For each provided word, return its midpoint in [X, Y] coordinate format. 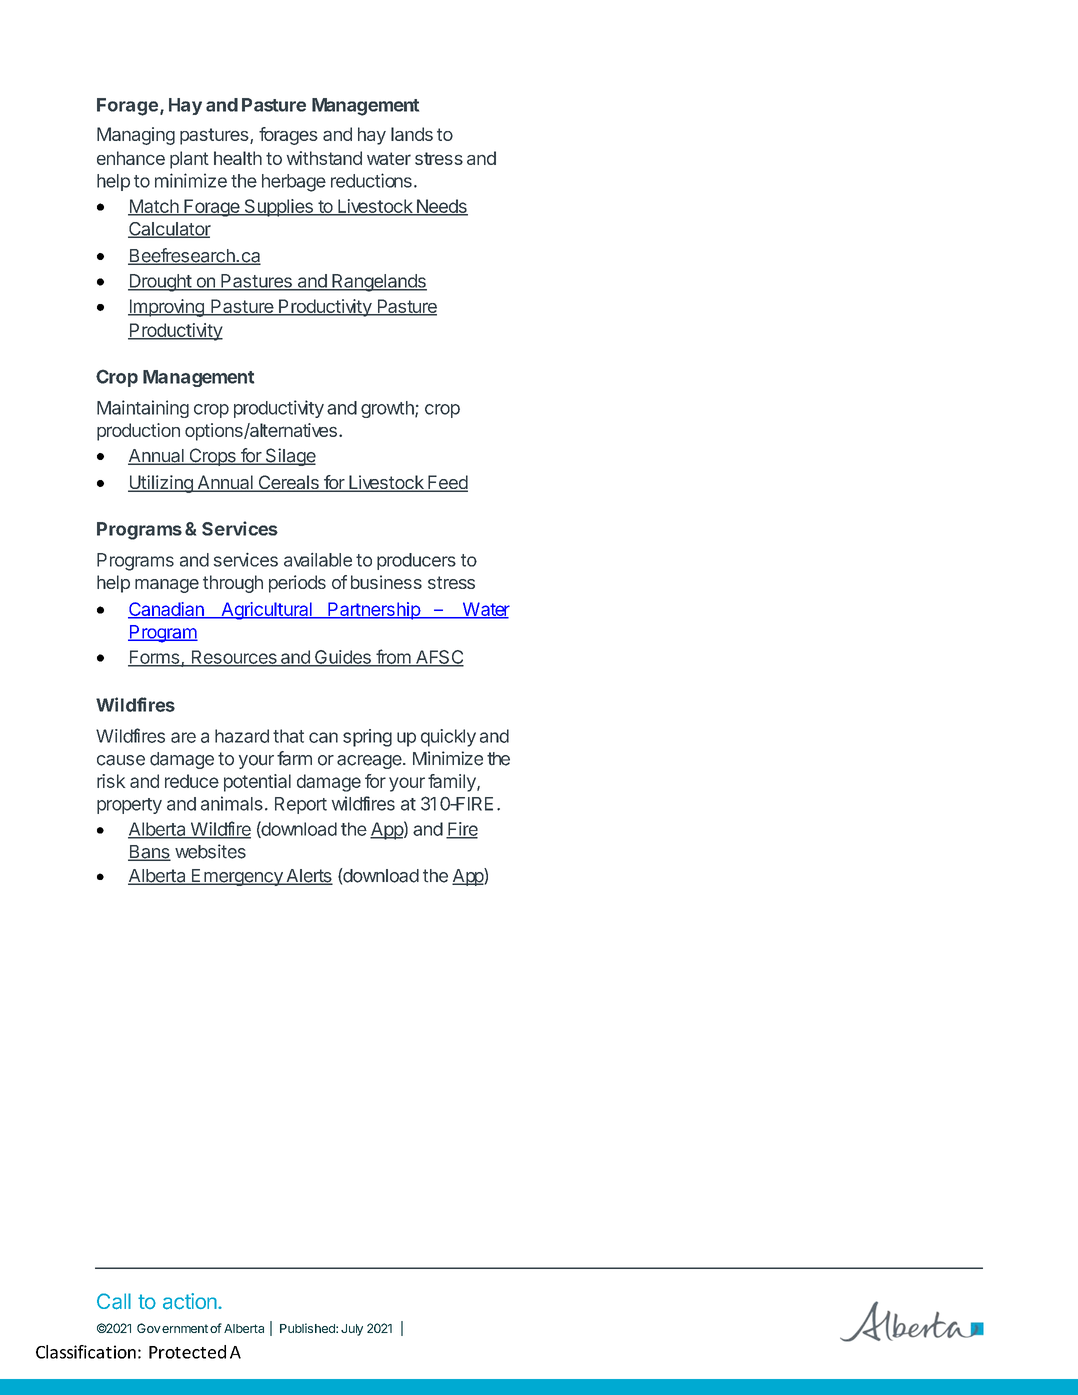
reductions [371, 180]
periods [297, 584]
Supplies [278, 208]
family [453, 783]
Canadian [167, 610]
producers [416, 561]
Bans [149, 853]
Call [114, 1301]
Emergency [237, 877]
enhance [131, 158]
